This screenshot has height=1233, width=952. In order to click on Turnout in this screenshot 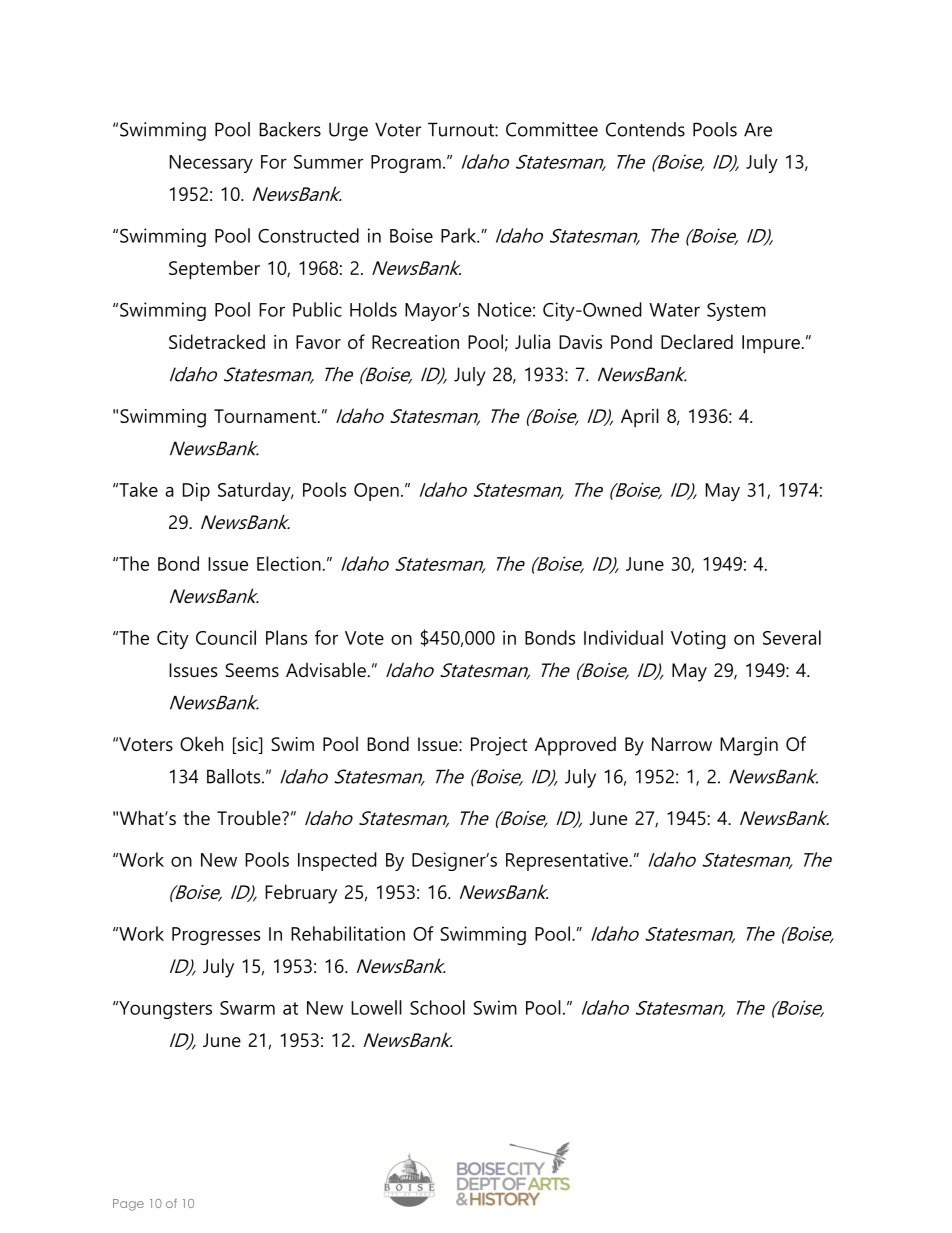, I will do `click(462, 129)`.
